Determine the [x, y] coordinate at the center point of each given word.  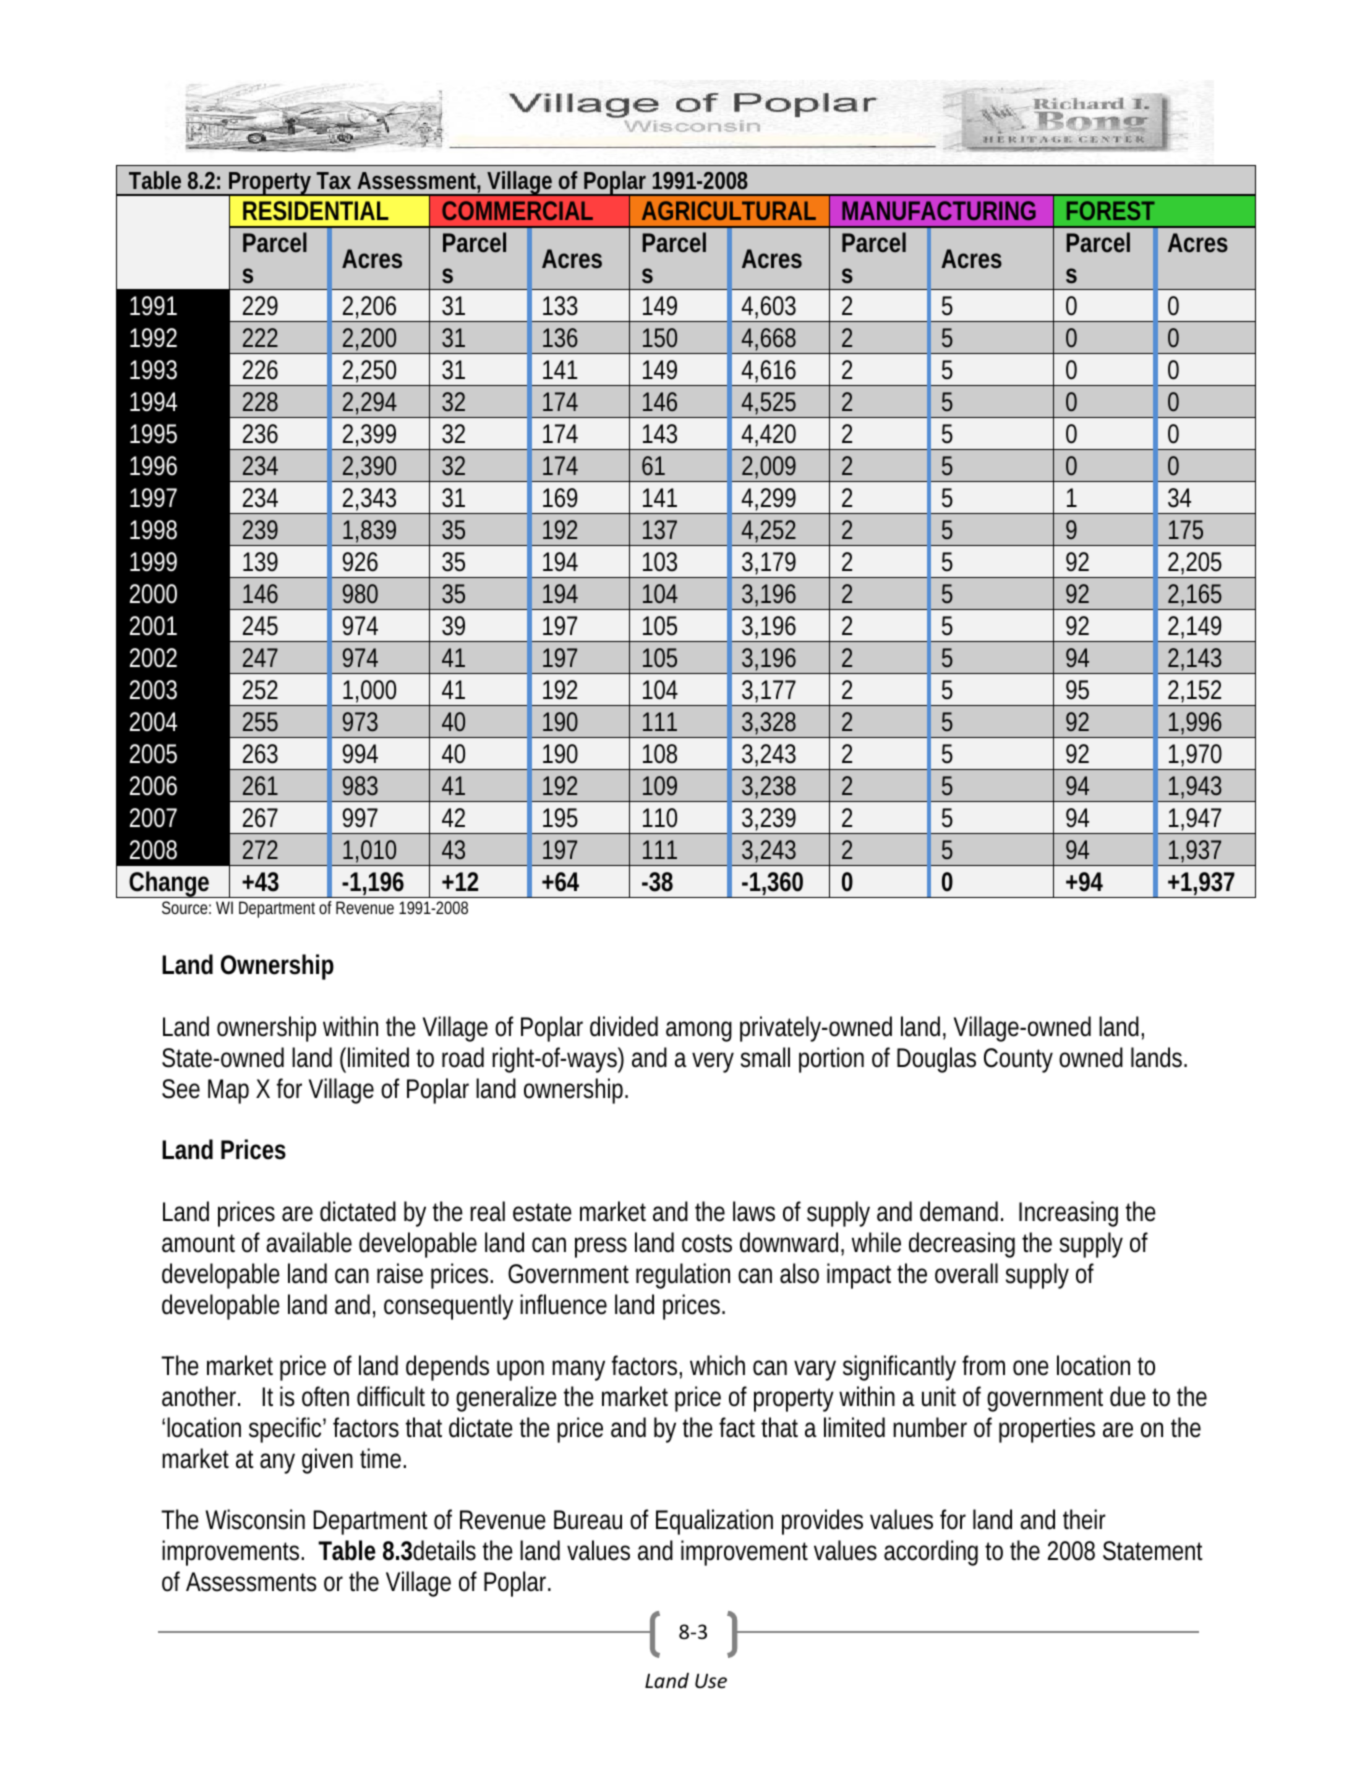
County [1018, 1060]
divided [624, 1026]
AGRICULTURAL [729, 210]
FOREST [1111, 210]
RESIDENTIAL [316, 210]
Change [169, 884]
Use [711, 1680]
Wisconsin [255, 1519]
